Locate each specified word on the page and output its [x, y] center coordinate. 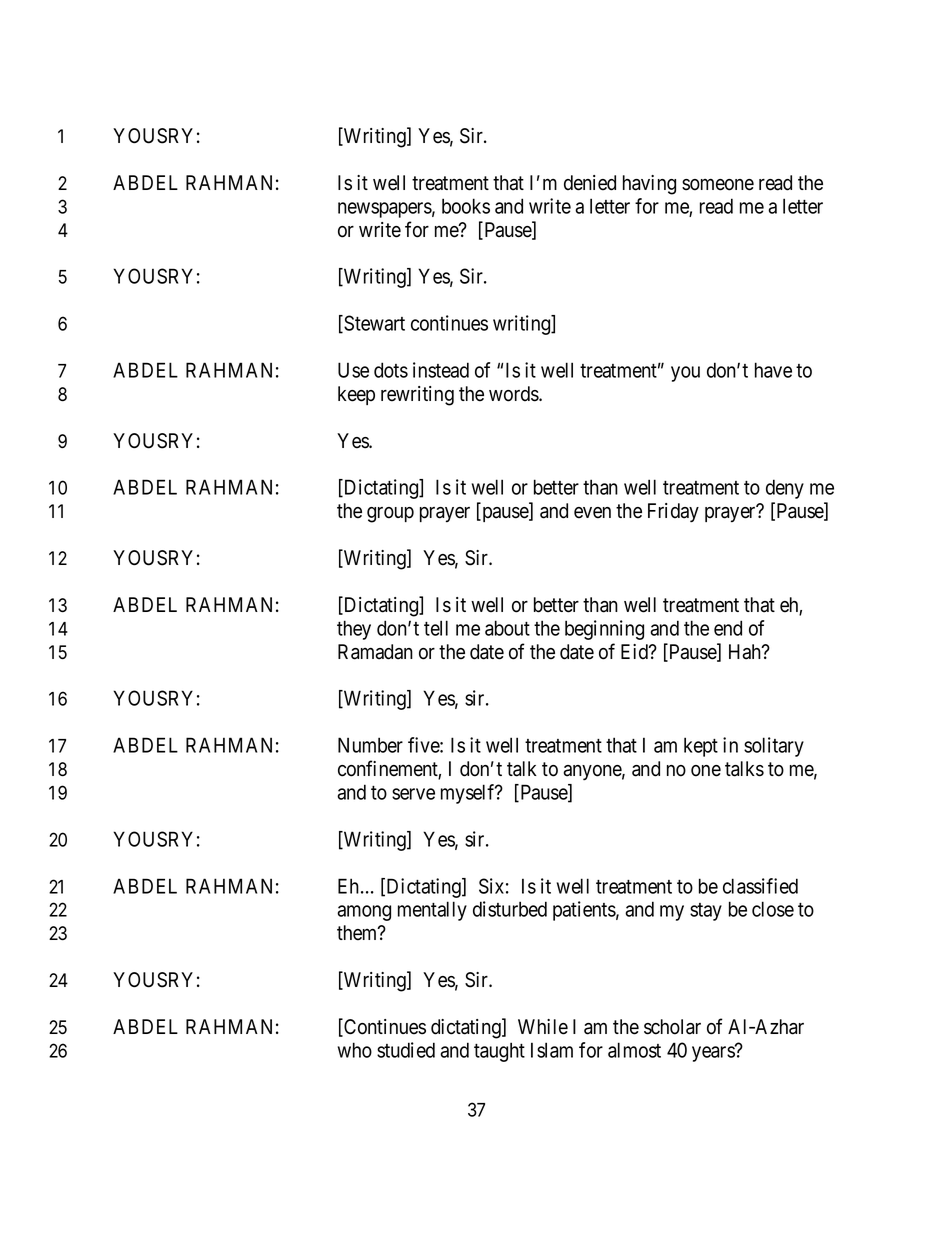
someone [718, 184]
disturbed [510, 909]
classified [760, 886]
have [773, 370]
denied [590, 183]
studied [406, 1050]
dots [391, 370]
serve [413, 794]
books [466, 206]
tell [436, 628]
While [543, 1027]
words [514, 394]
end [728, 628]
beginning [604, 630]
